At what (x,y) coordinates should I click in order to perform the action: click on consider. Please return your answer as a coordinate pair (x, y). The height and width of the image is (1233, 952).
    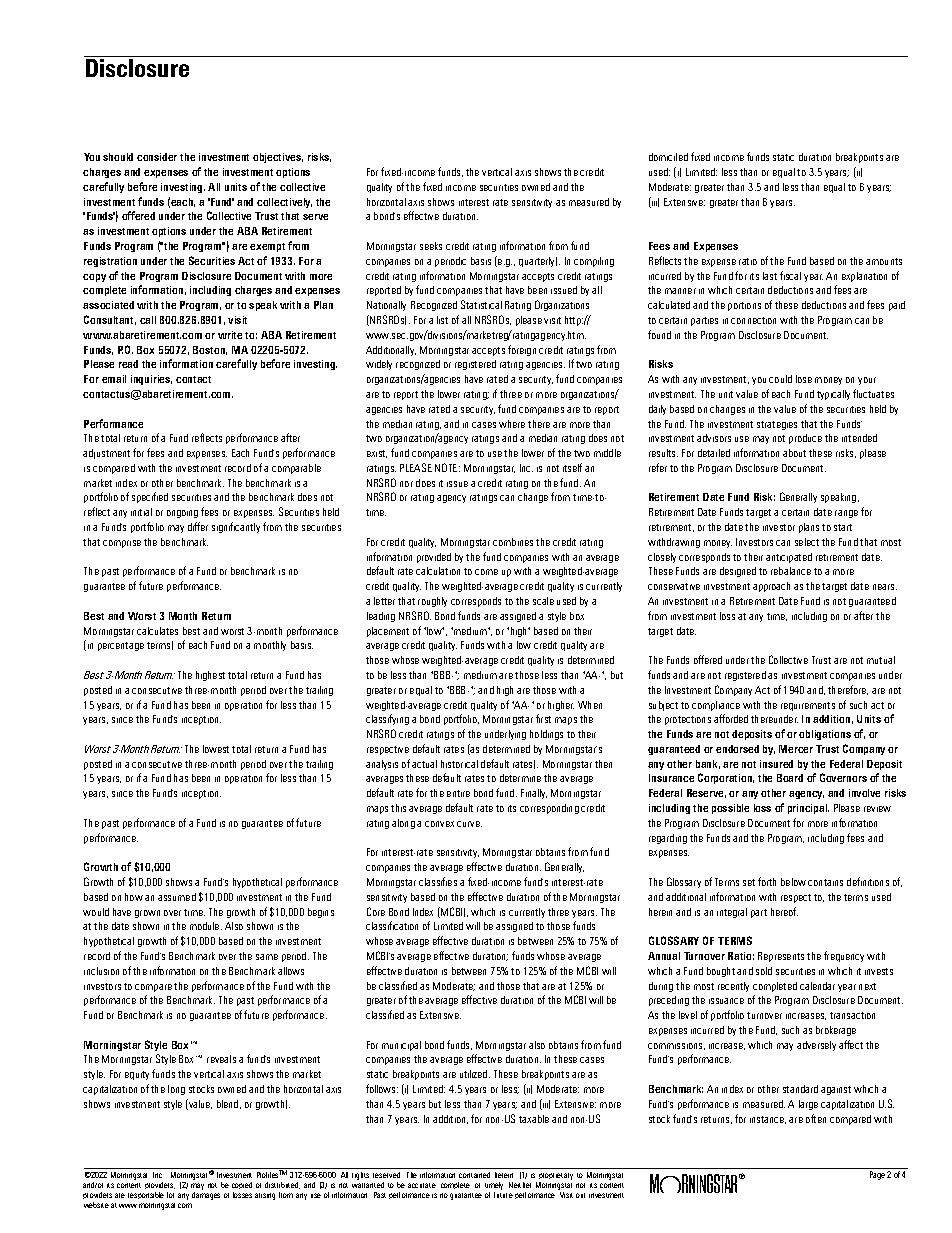
    Looking at the image, I should click on (157, 157).
